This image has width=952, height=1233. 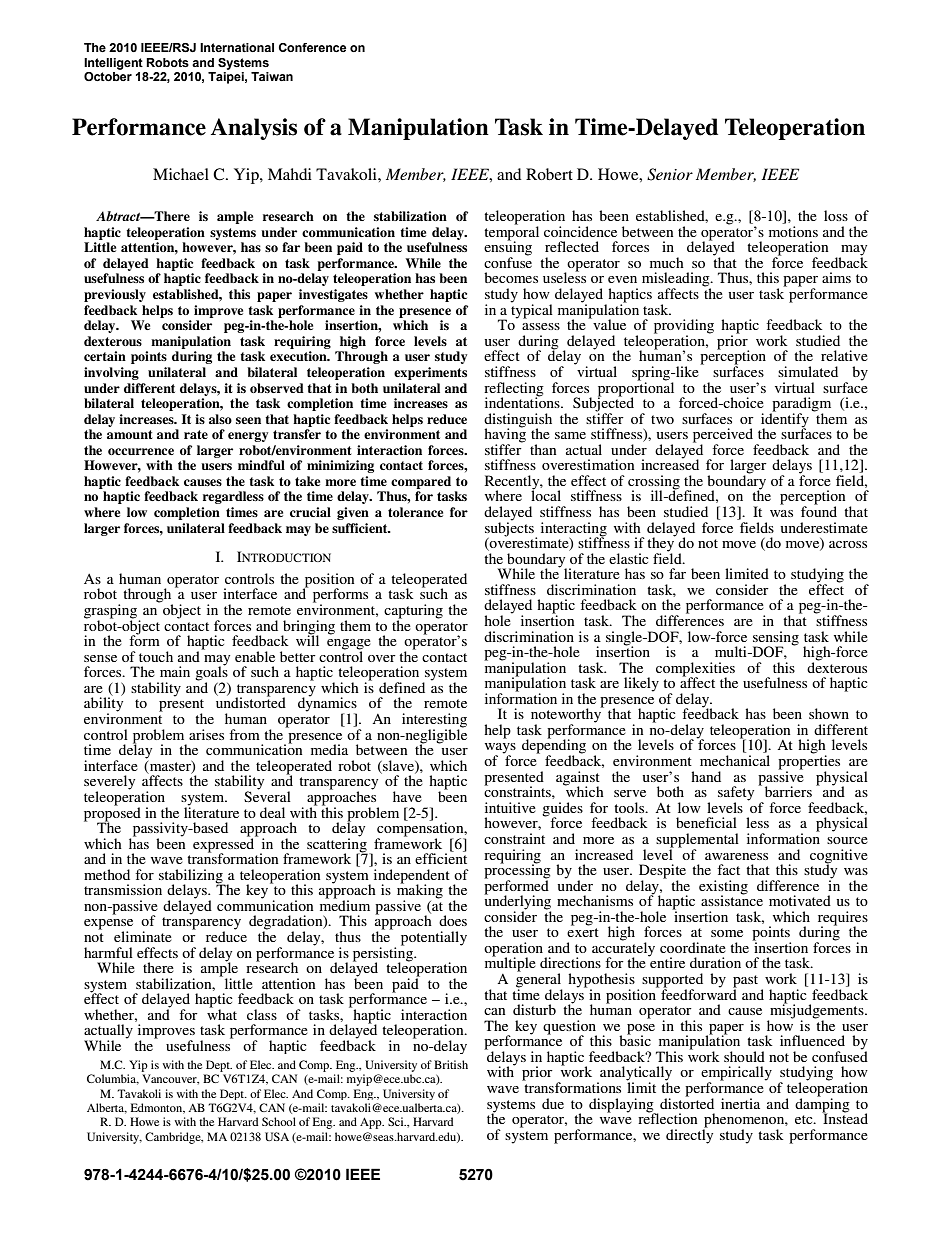 What do you see at coordinates (670, 174) in the image?
I see `Senior` at bounding box center [670, 174].
